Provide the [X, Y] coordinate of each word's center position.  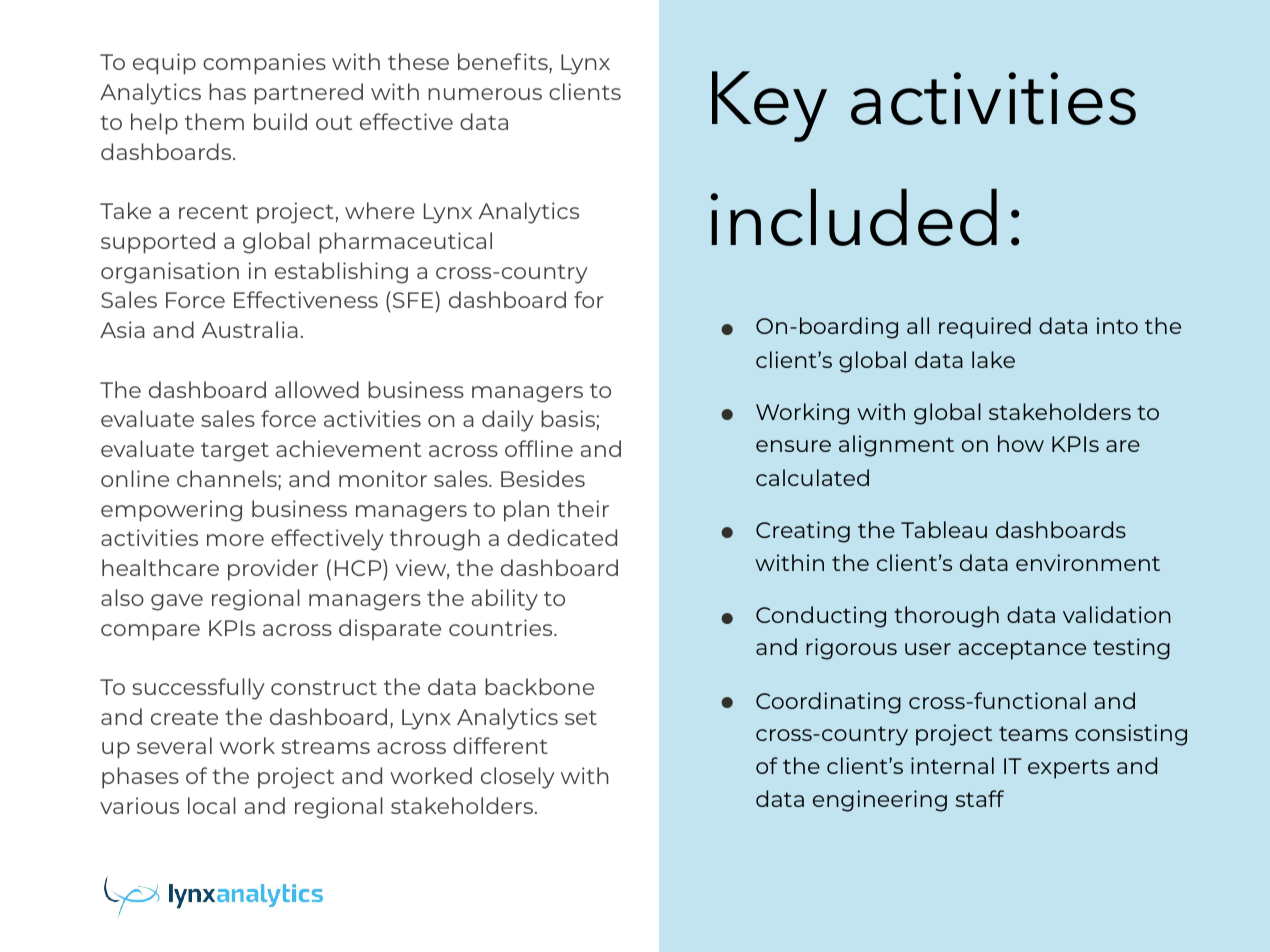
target [235, 452]
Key [769, 106]
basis [568, 418]
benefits [504, 63]
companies [264, 64]
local [212, 805]
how [1021, 443]
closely [518, 778]
